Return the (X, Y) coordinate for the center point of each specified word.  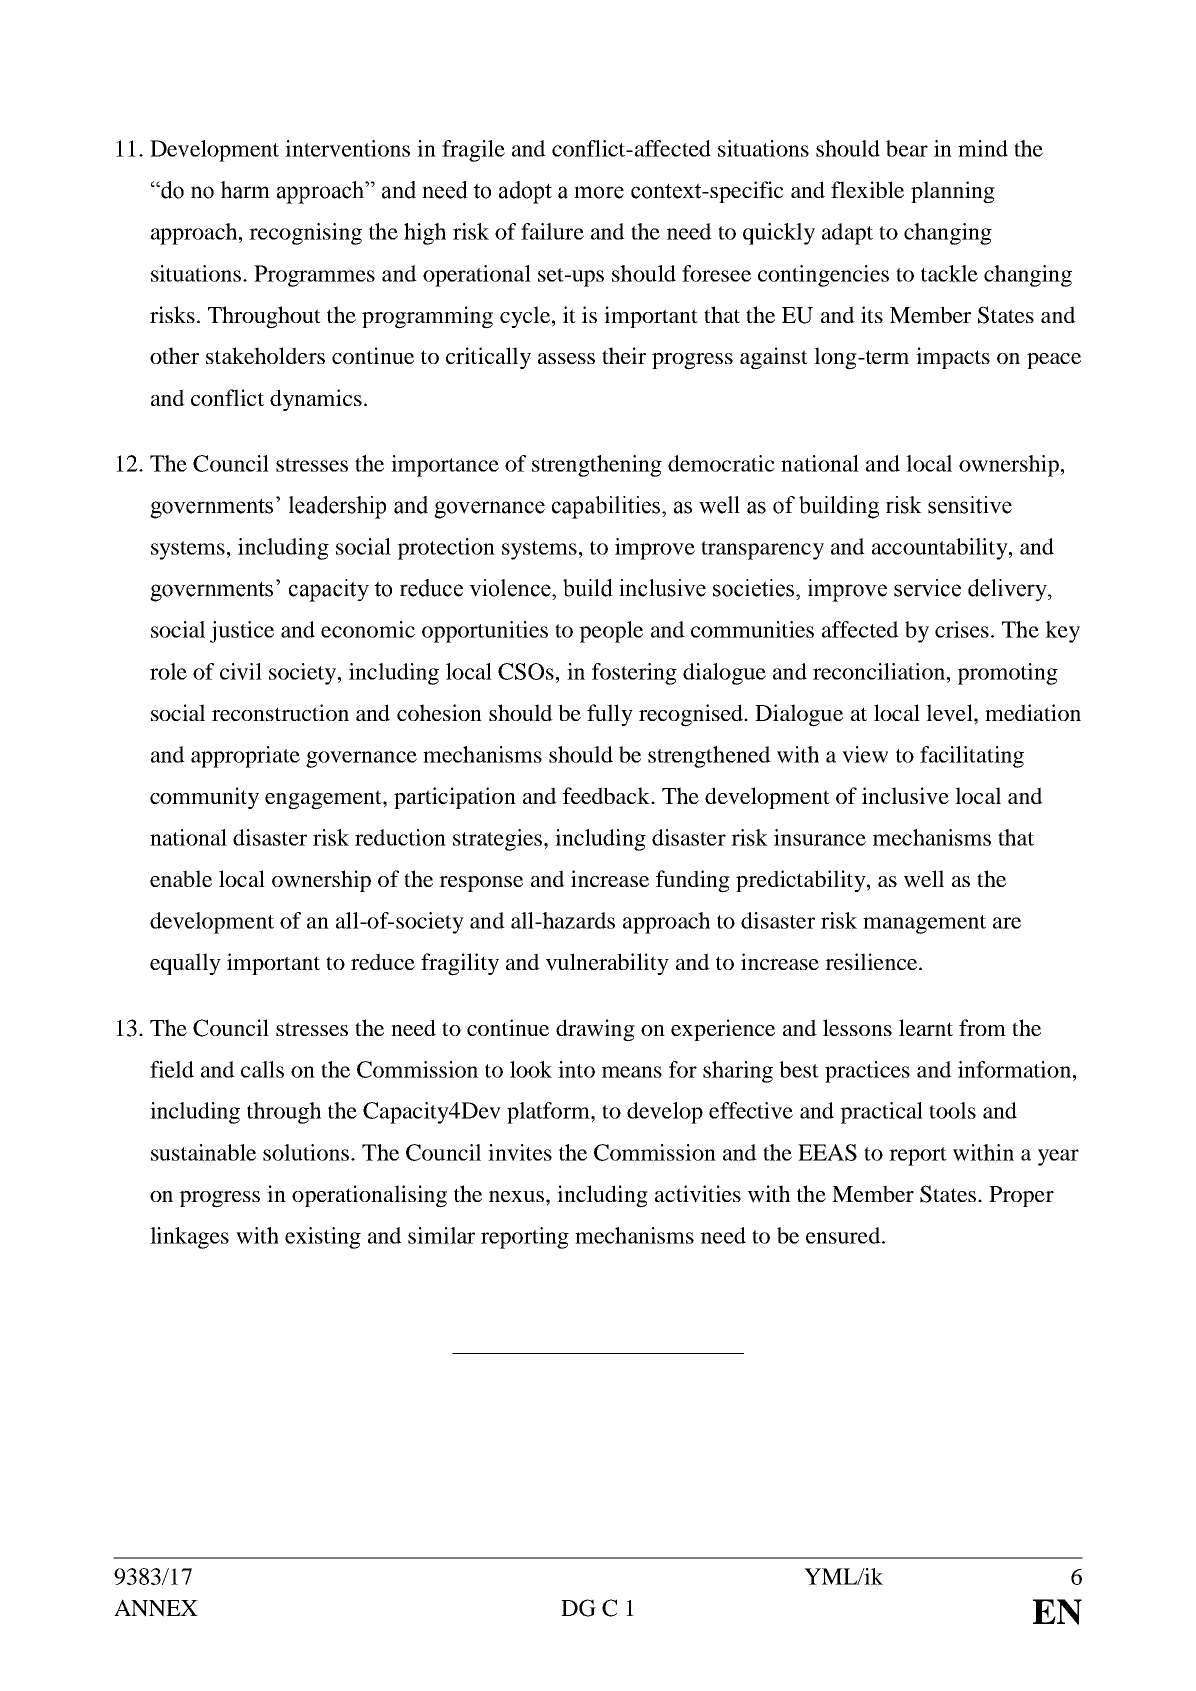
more (599, 192)
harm (245, 190)
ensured (844, 1235)
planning (953, 192)
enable (181, 878)
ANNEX (156, 1608)
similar (441, 1235)
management (924, 924)
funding (693, 881)
